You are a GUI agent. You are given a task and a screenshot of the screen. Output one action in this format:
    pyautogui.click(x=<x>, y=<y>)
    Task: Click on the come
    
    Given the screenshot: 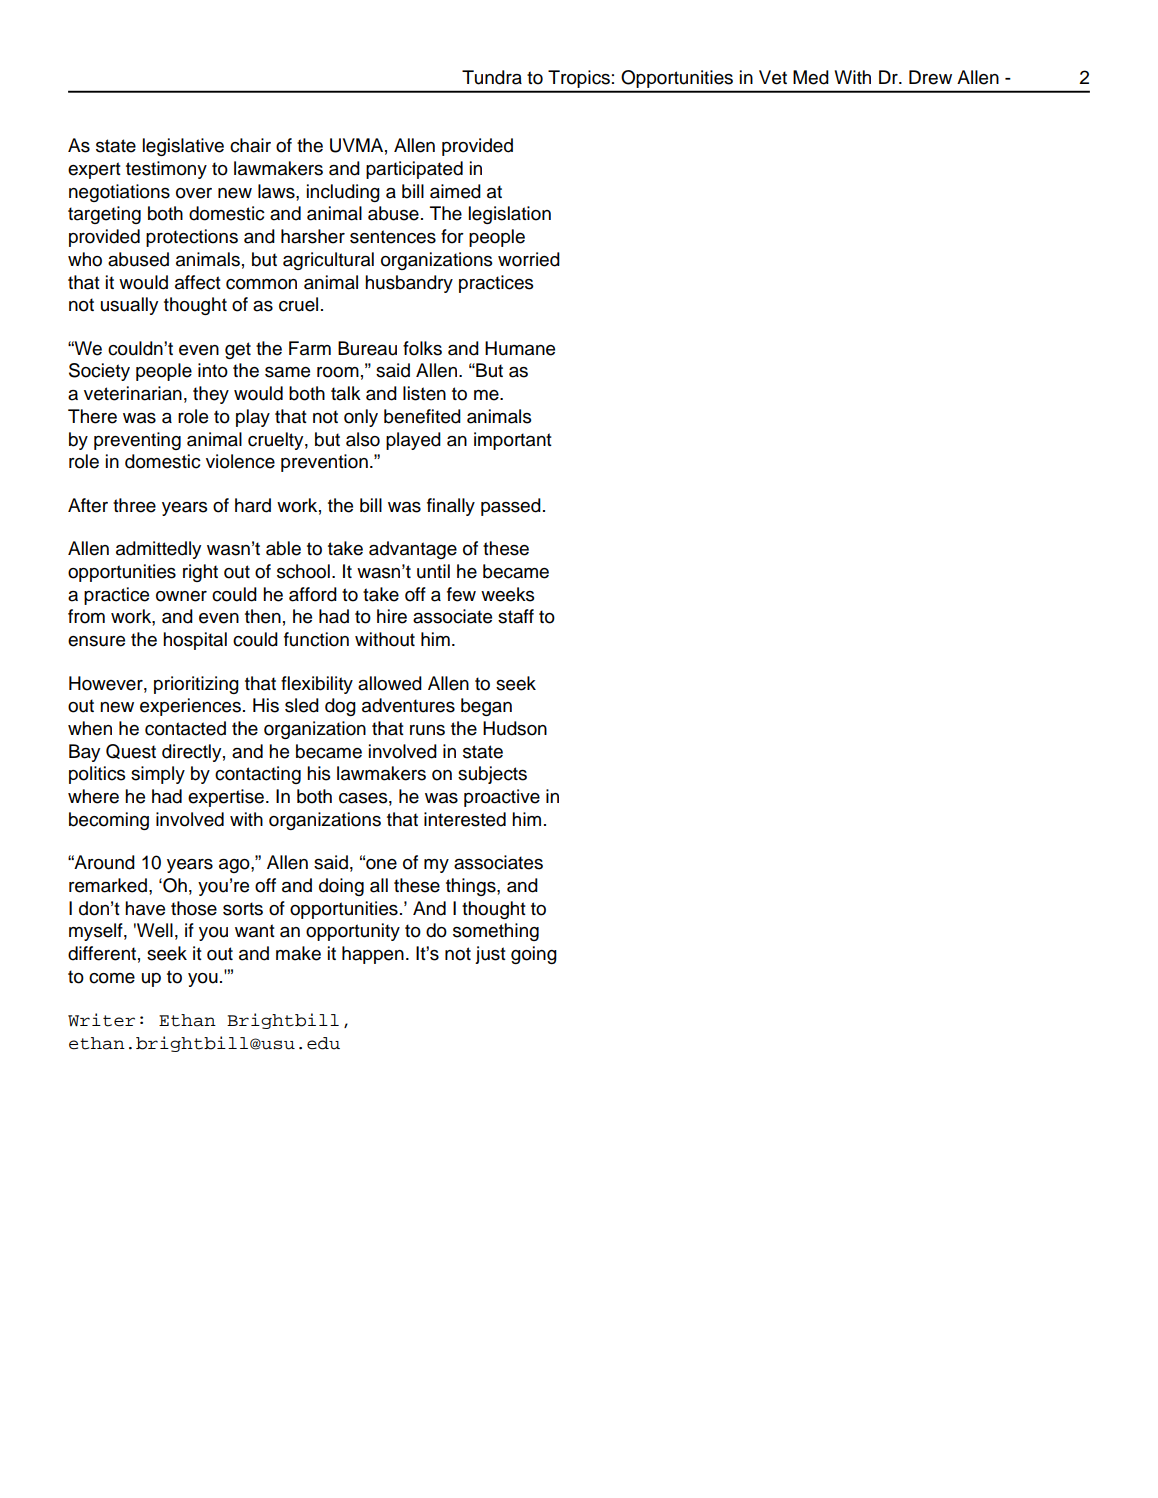 What is the action you would take?
    pyautogui.click(x=112, y=978)
